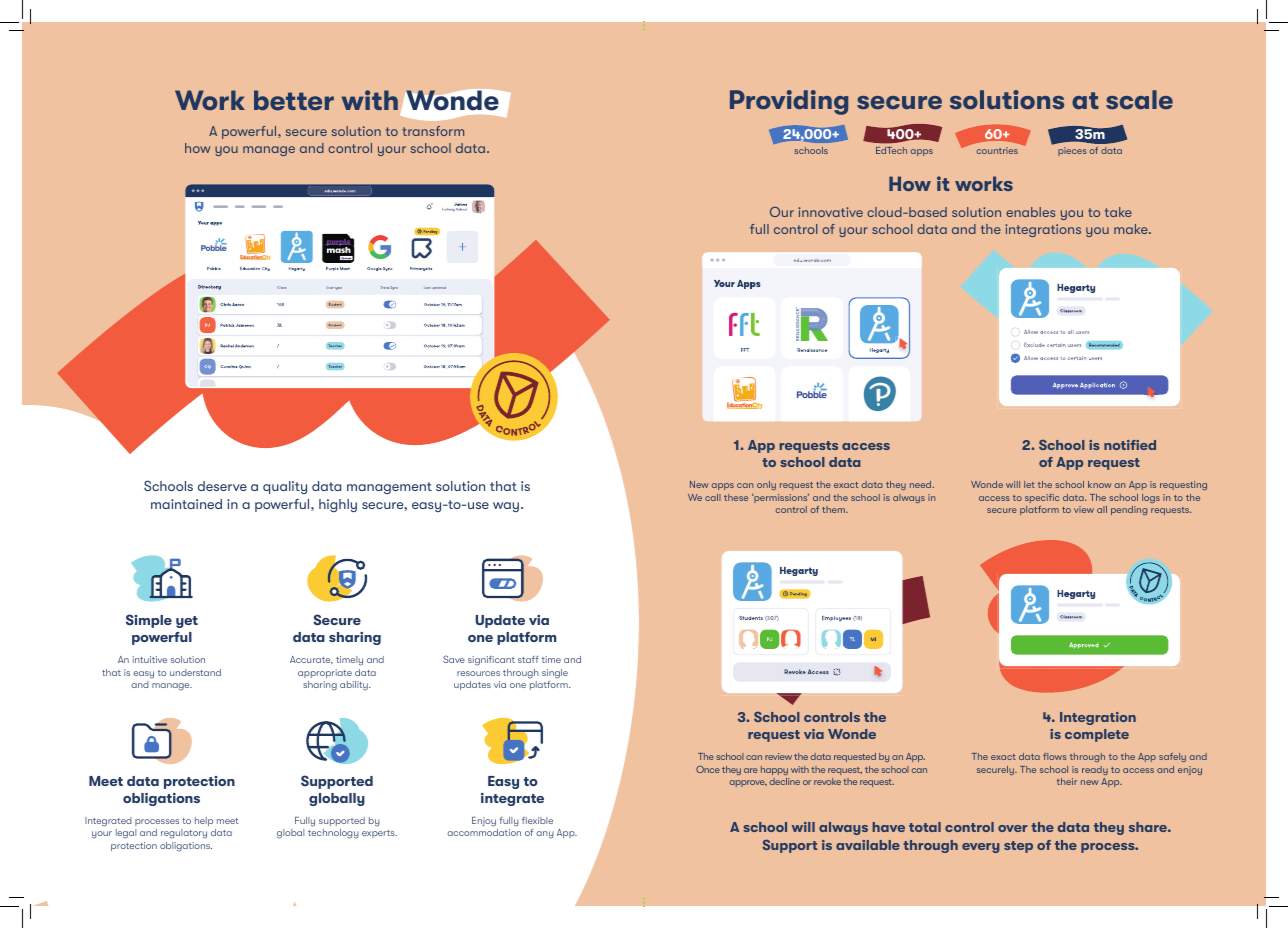 This page has height=928, width=1288. What do you see at coordinates (433, 131) in the page?
I see `transform` at bounding box center [433, 131].
